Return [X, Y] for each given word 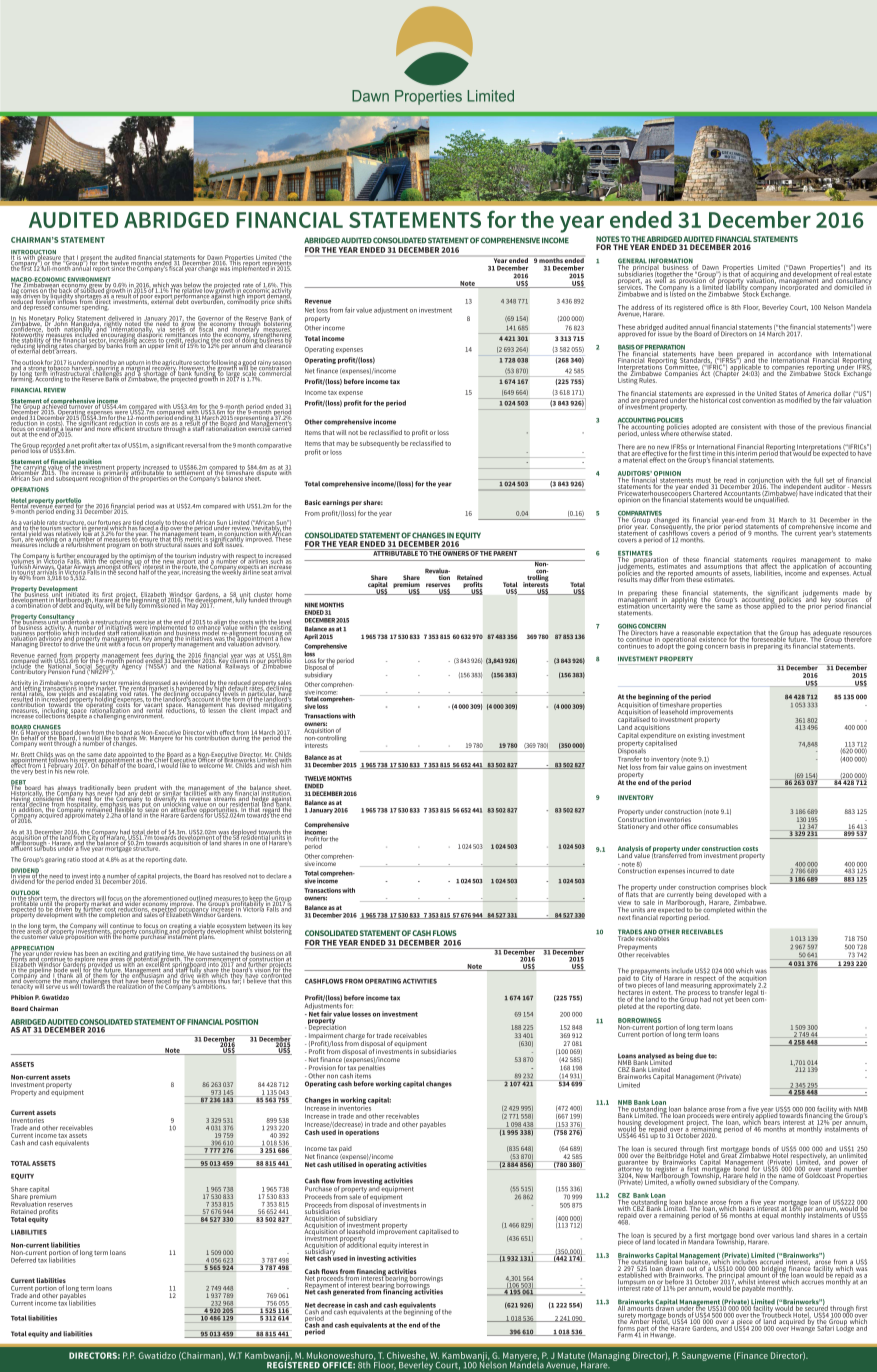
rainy [264, 364]
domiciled [848, 286]
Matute [571, 1355]
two [630, 986]
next [624, 917]
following [223, 364]
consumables [718, 826]
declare [276, 876]
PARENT [506, 552]
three [18, 931]
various [783, 1235]
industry [209, 557]
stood [89, 859]
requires [784, 561]
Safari [826, 1327]
